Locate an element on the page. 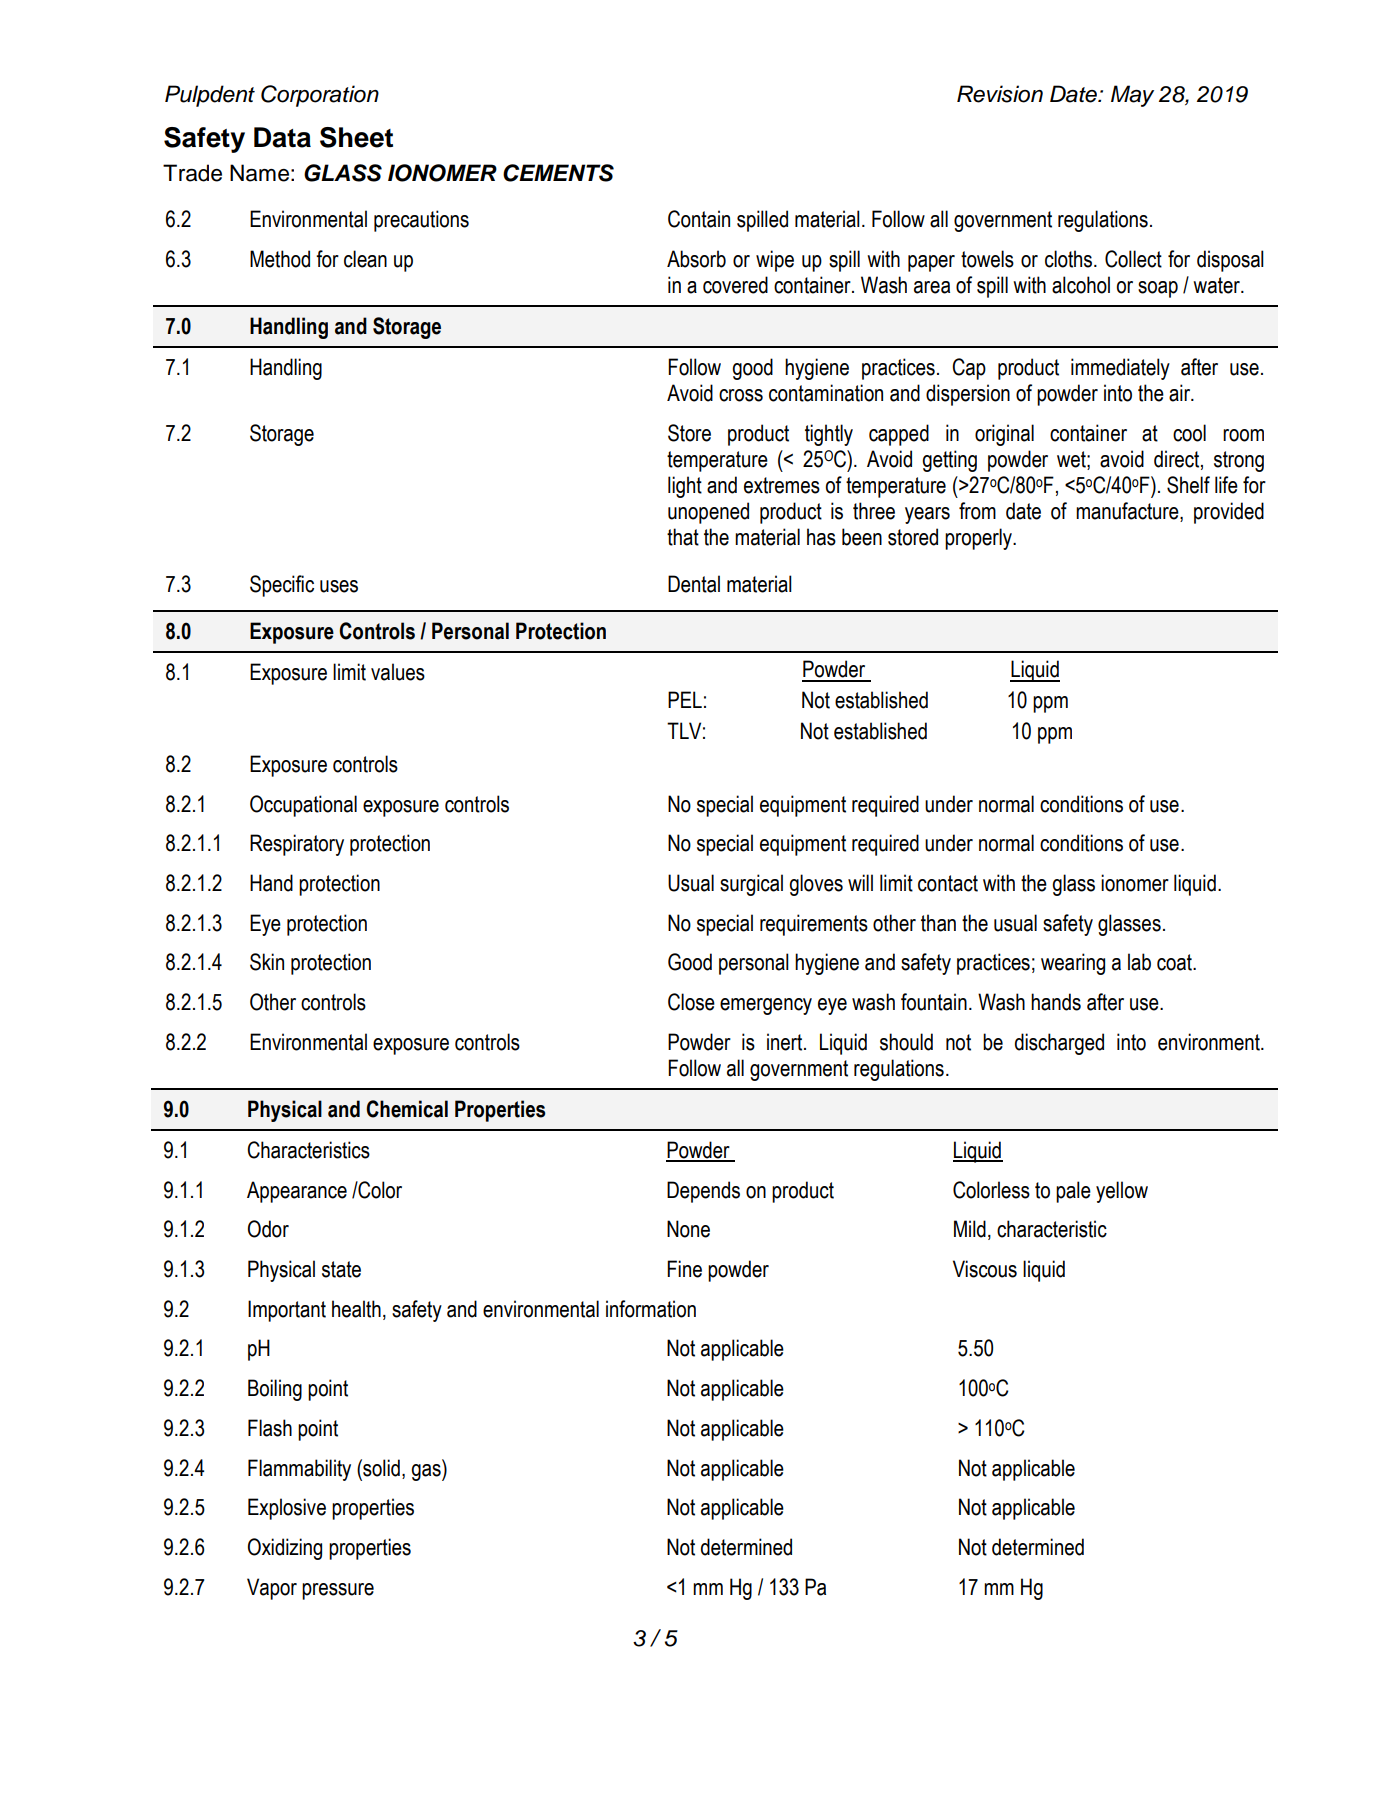 The image size is (1390, 1799). Oxidizing is located at coordinates (285, 1549).
